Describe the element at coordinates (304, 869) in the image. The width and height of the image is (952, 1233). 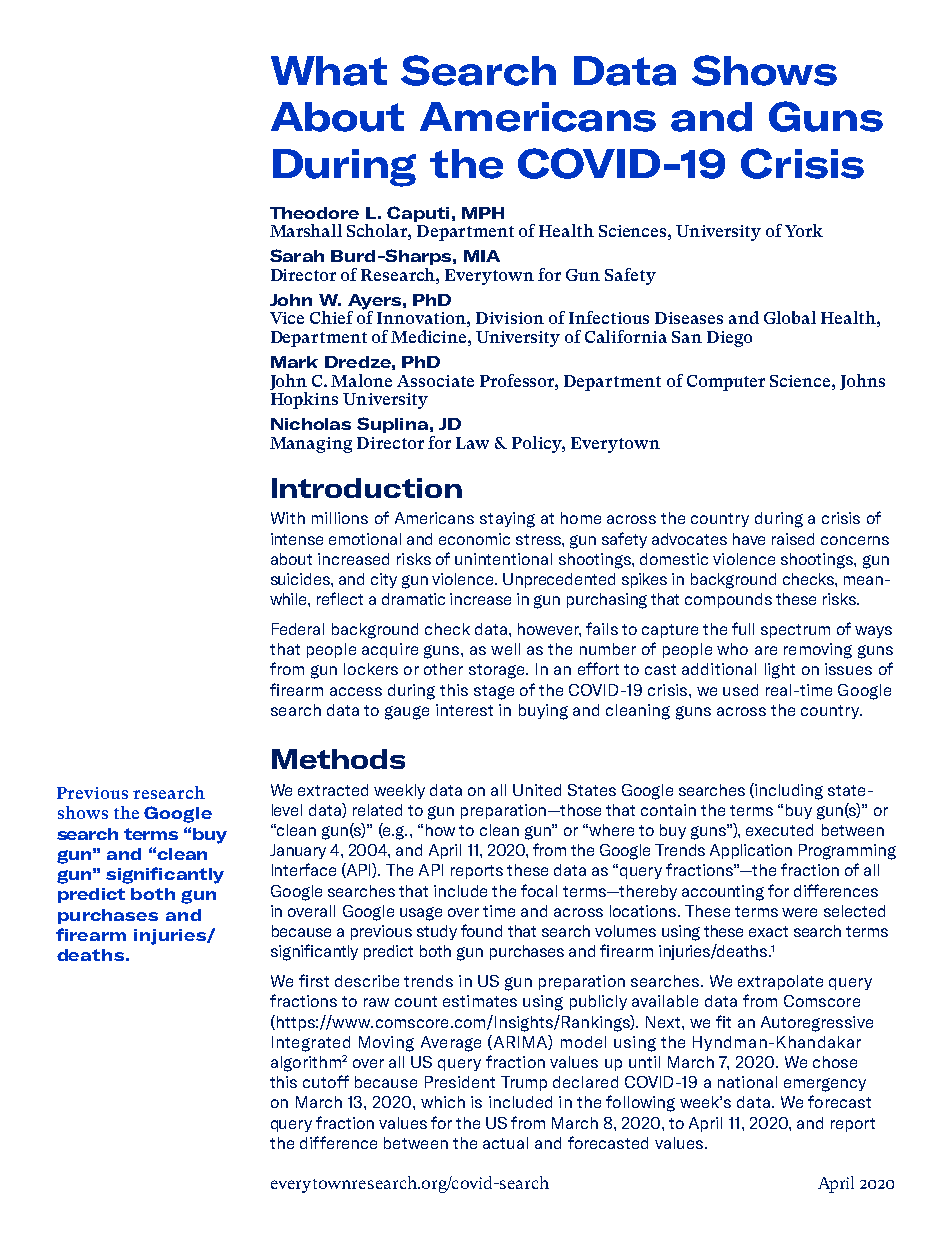
I see `Interface` at that location.
